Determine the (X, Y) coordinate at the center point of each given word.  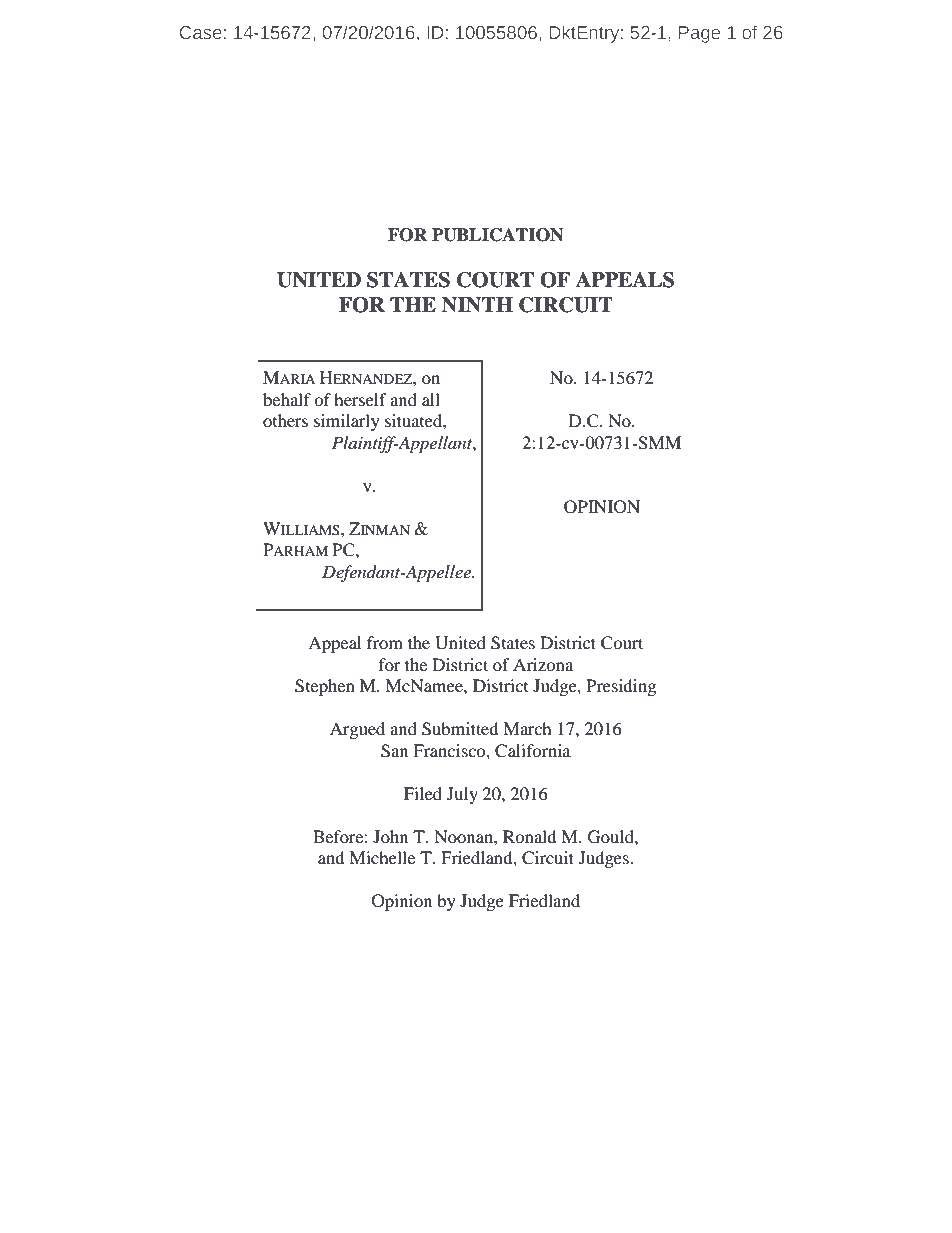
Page (699, 34)
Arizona (543, 664)
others (285, 420)
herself (360, 399)
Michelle (382, 857)
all (431, 399)
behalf (287, 399)
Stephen (325, 687)
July (462, 795)
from (385, 642)
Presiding (621, 687)
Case (200, 32)
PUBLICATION (497, 235)
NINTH (477, 305)
